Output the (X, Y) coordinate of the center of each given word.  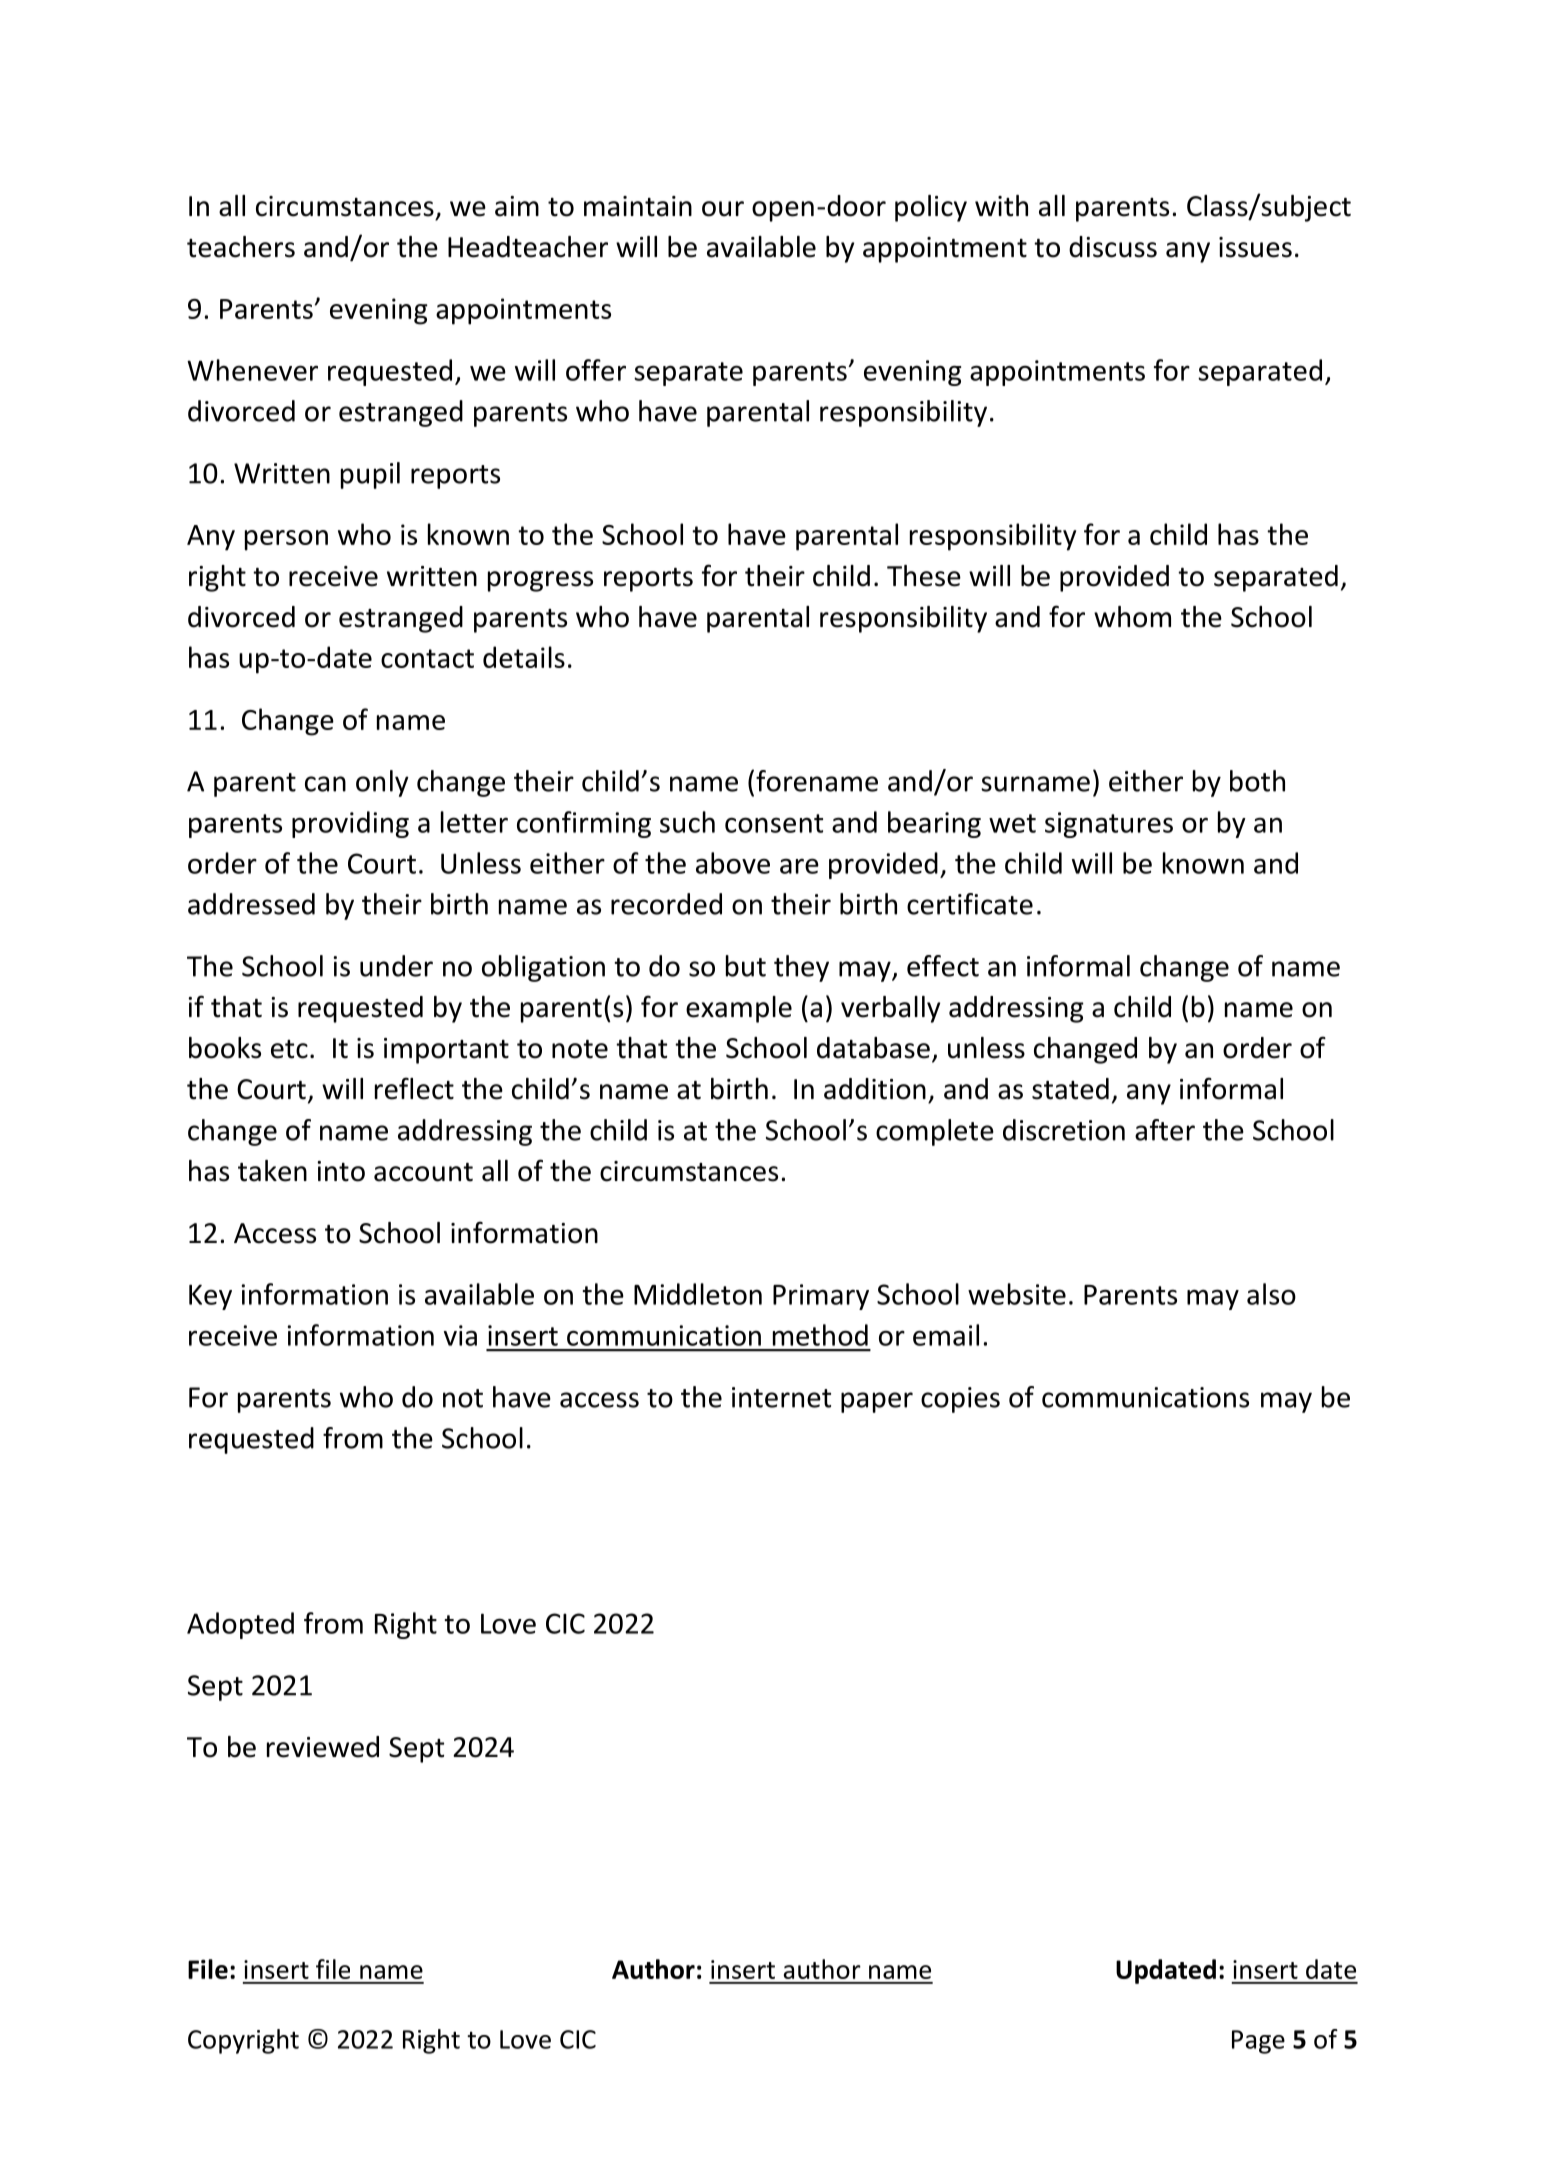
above (733, 863)
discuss (1113, 247)
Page (1258, 2042)
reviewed (323, 1747)
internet (781, 1397)
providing (350, 824)
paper (877, 1402)
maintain (638, 206)
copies (960, 1400)
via (460, 1335)
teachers (241, 247)
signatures (1109, 825)
